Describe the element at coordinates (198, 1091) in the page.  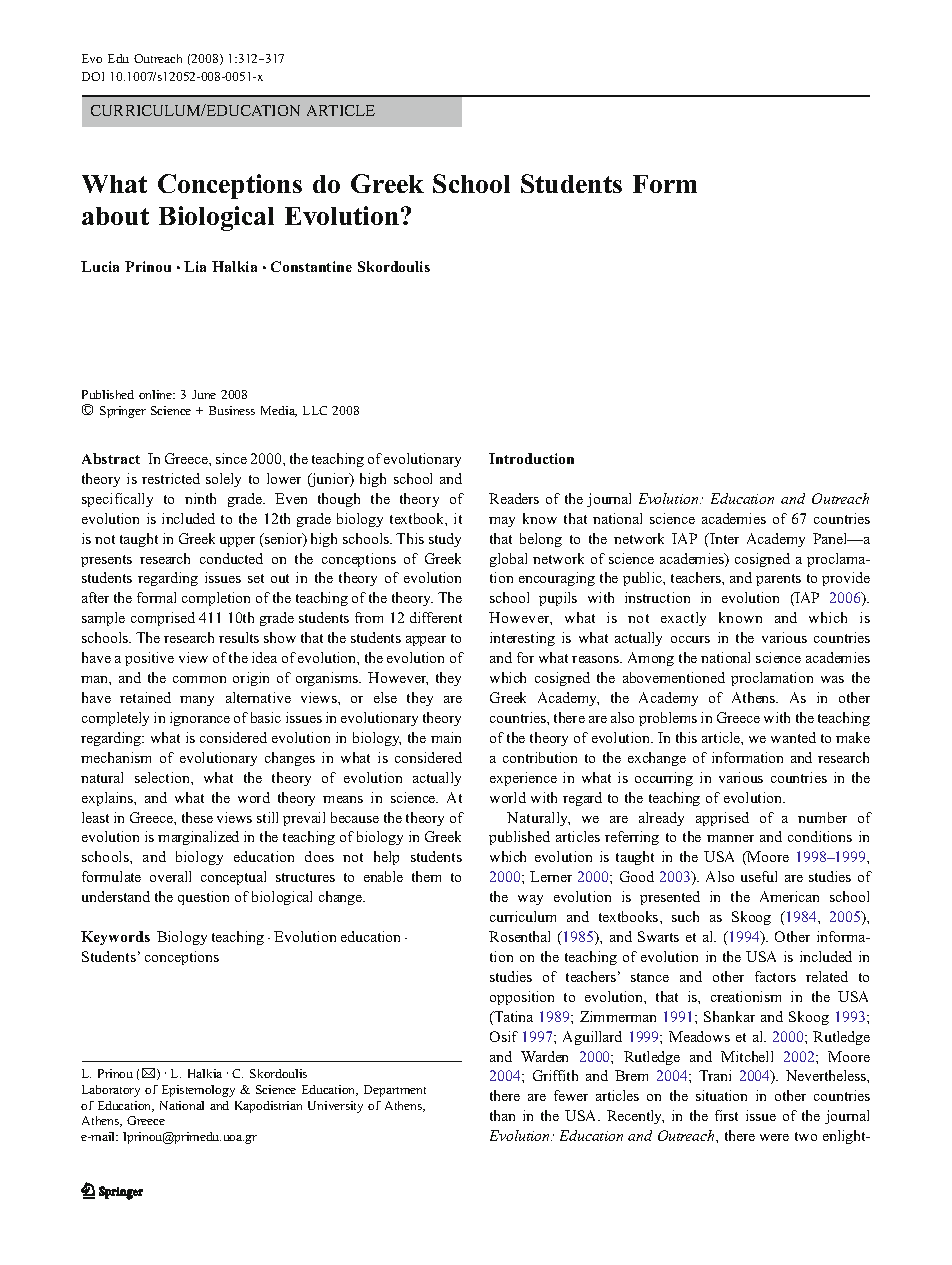
I see `Epistemology` at that location.
